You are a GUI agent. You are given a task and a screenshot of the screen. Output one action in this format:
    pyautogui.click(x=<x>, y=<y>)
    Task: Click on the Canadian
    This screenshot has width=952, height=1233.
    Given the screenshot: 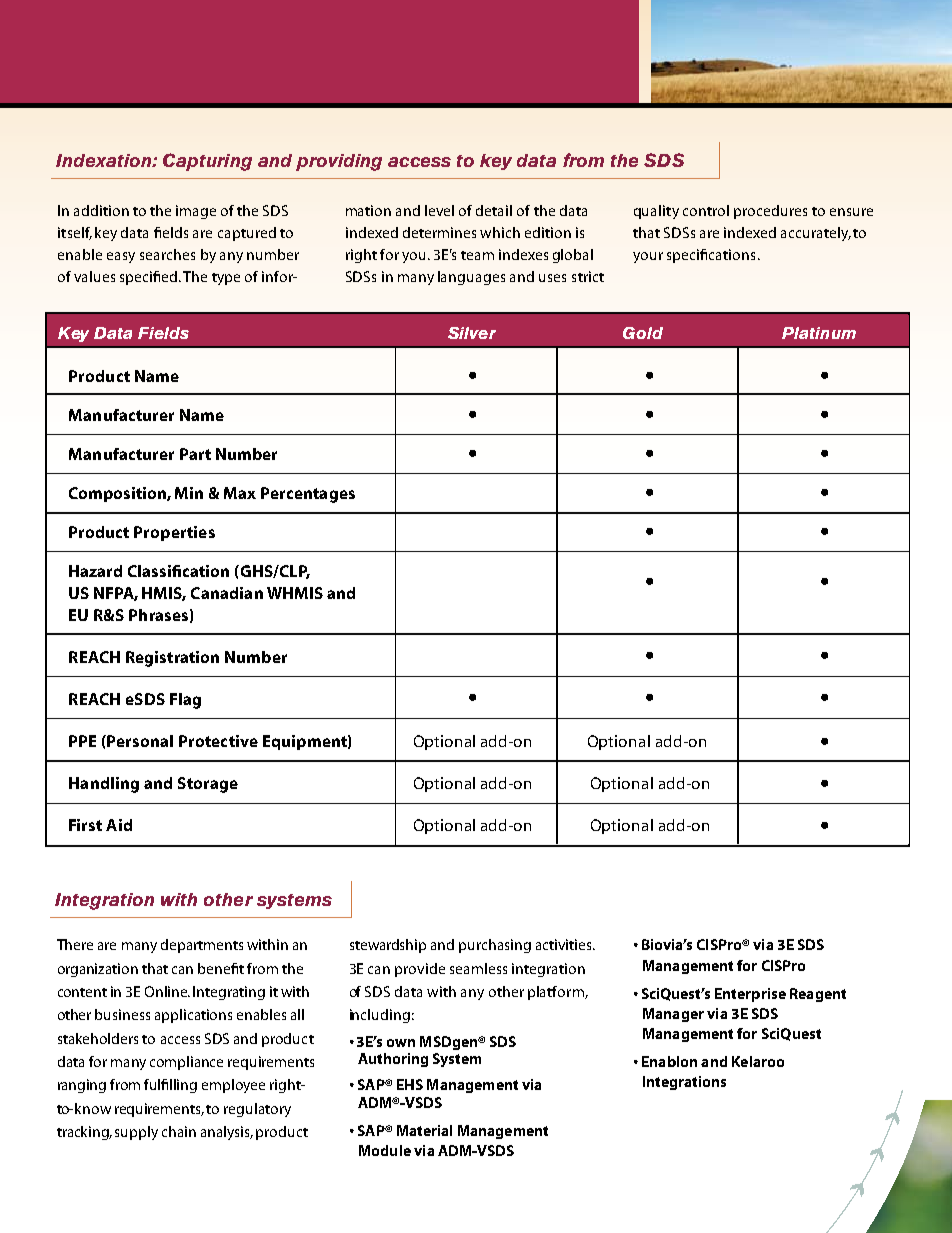 What is the action you would take?
    pyautogui.click(x=227, y=593)
